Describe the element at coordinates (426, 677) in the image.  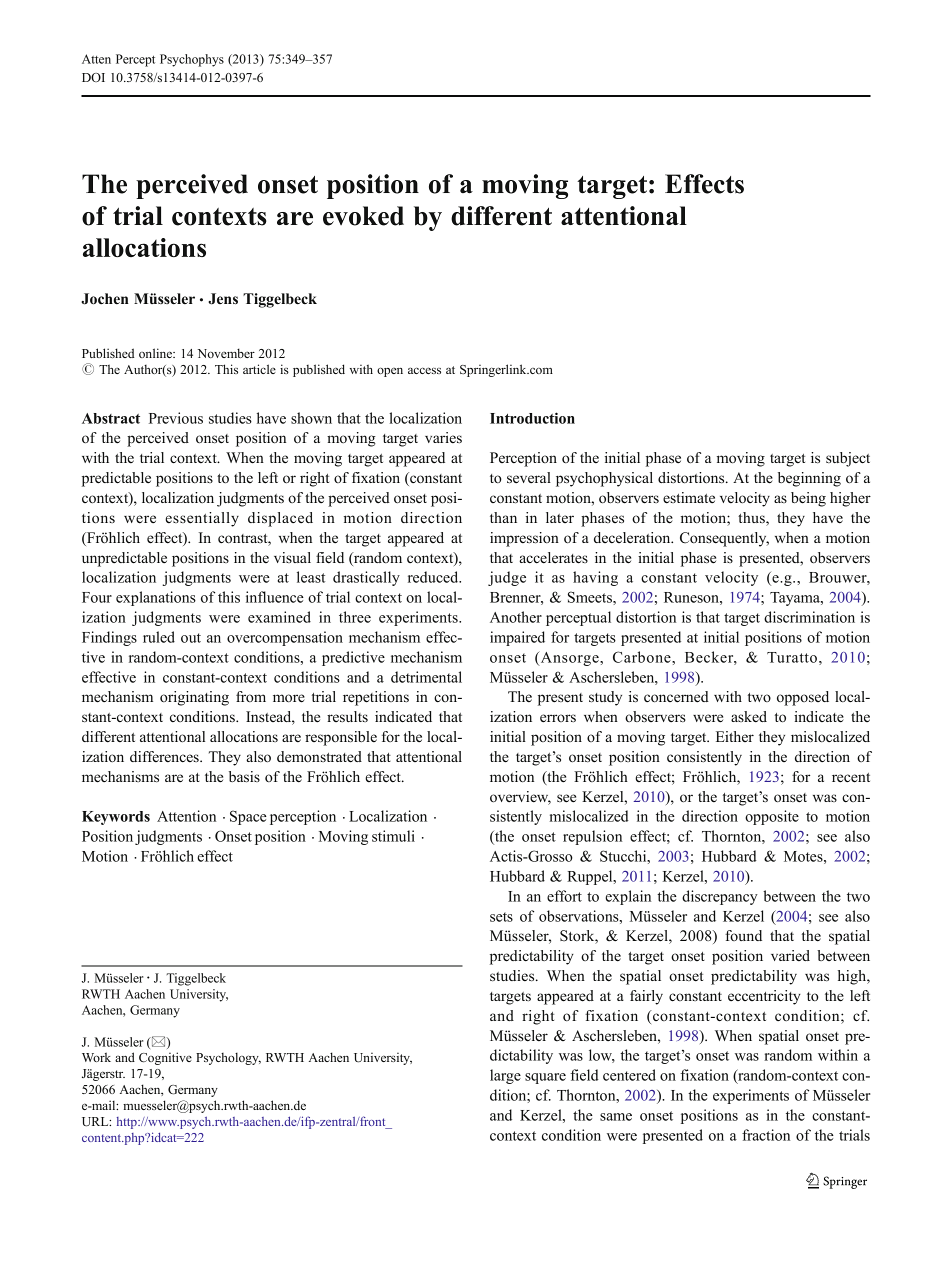
I see `detrimental` at that location.
